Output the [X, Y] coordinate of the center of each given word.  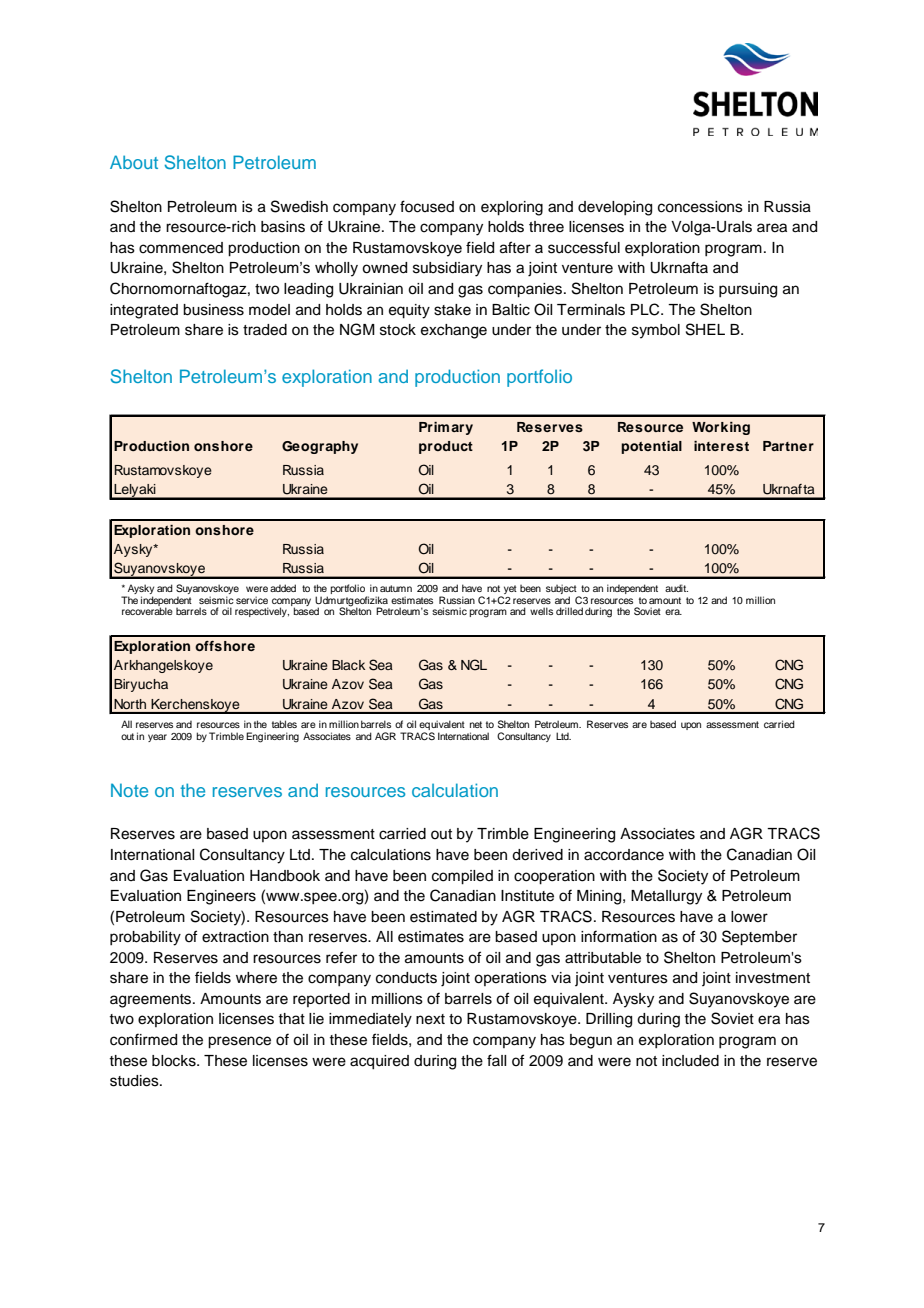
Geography [320, 447]
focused [427, 206]
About [134, 162]
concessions [700, 207]
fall [496, 1060]
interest [721, 446]
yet [509, 591]
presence [239, 1042]
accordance [624, 855]
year [157, 738]
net [476, 724]
